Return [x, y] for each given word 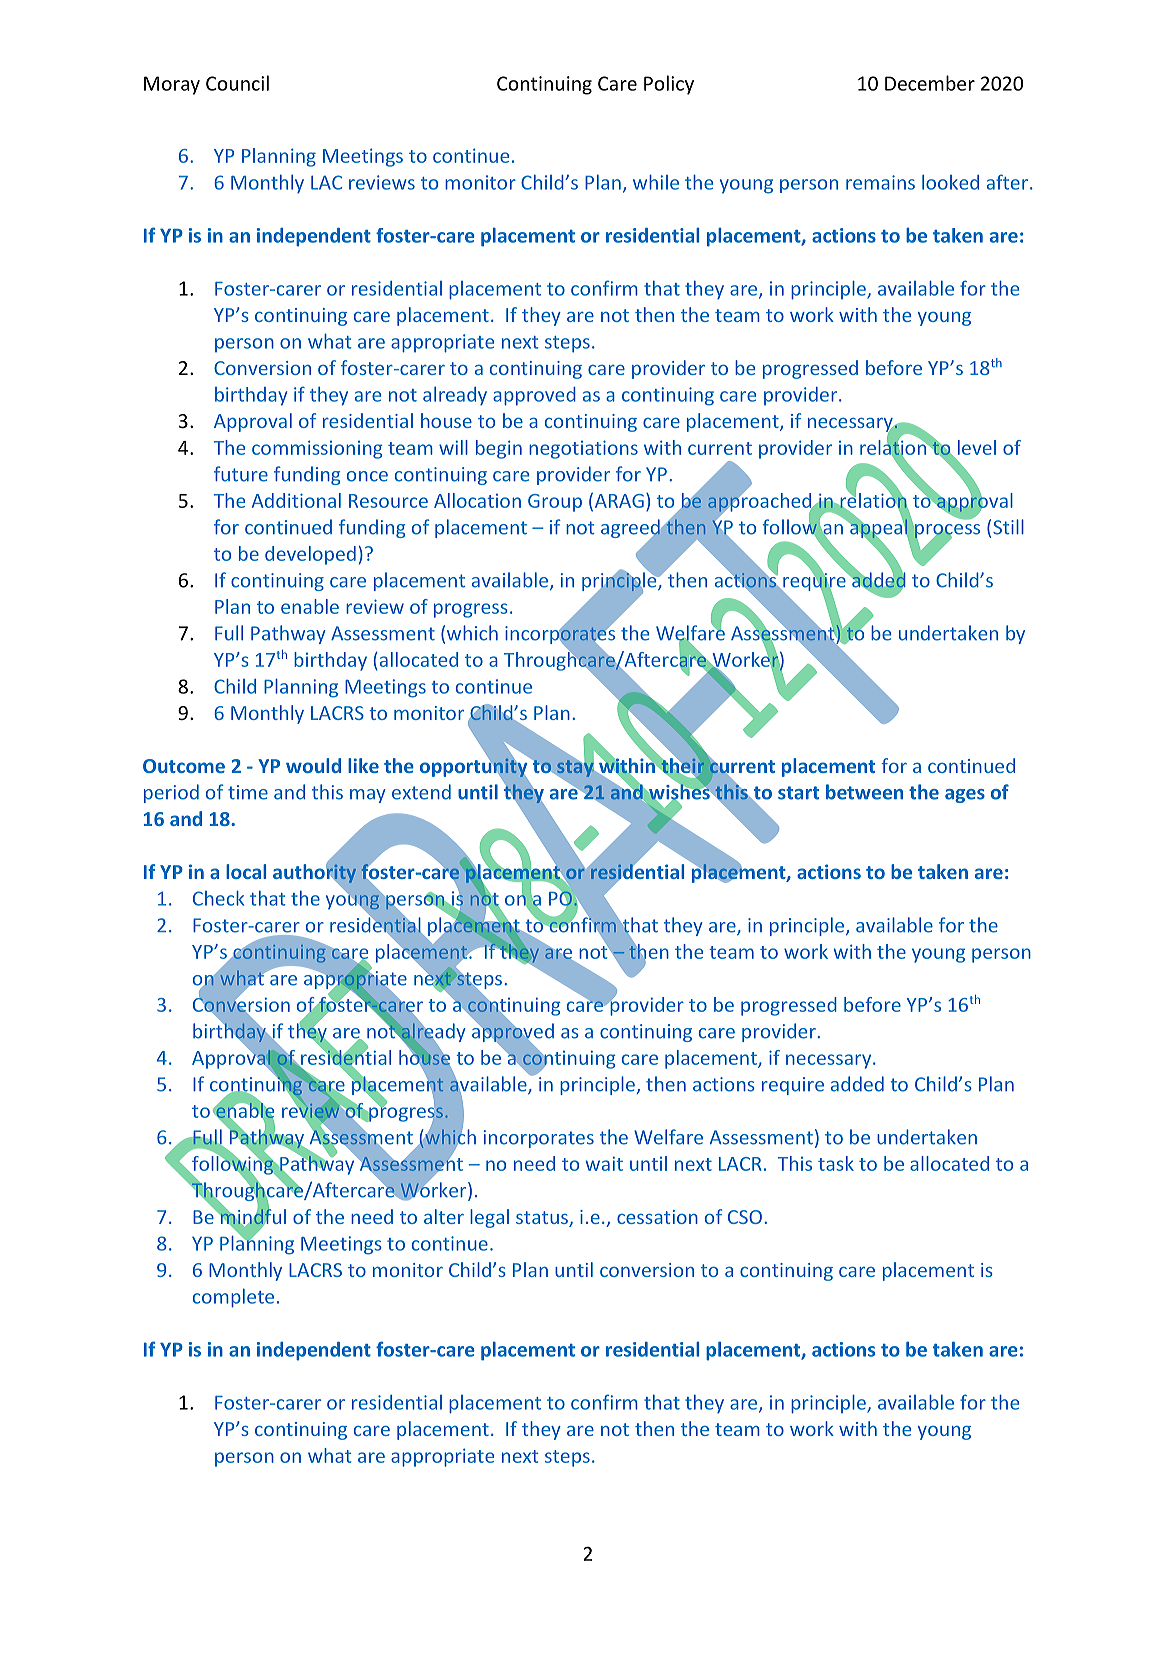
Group [555, 503]
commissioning [317, 449]
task [836, 1163]
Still [1008, 527]
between [864, 792]
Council [237, 83]
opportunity [475, 767]
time [248, 792]
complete [233, 1298]
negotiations [583, 449]
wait [604, 1163]
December [930, 83]
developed [310, 555]
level [977, 447]
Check [218, 898]
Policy [669, 85]
